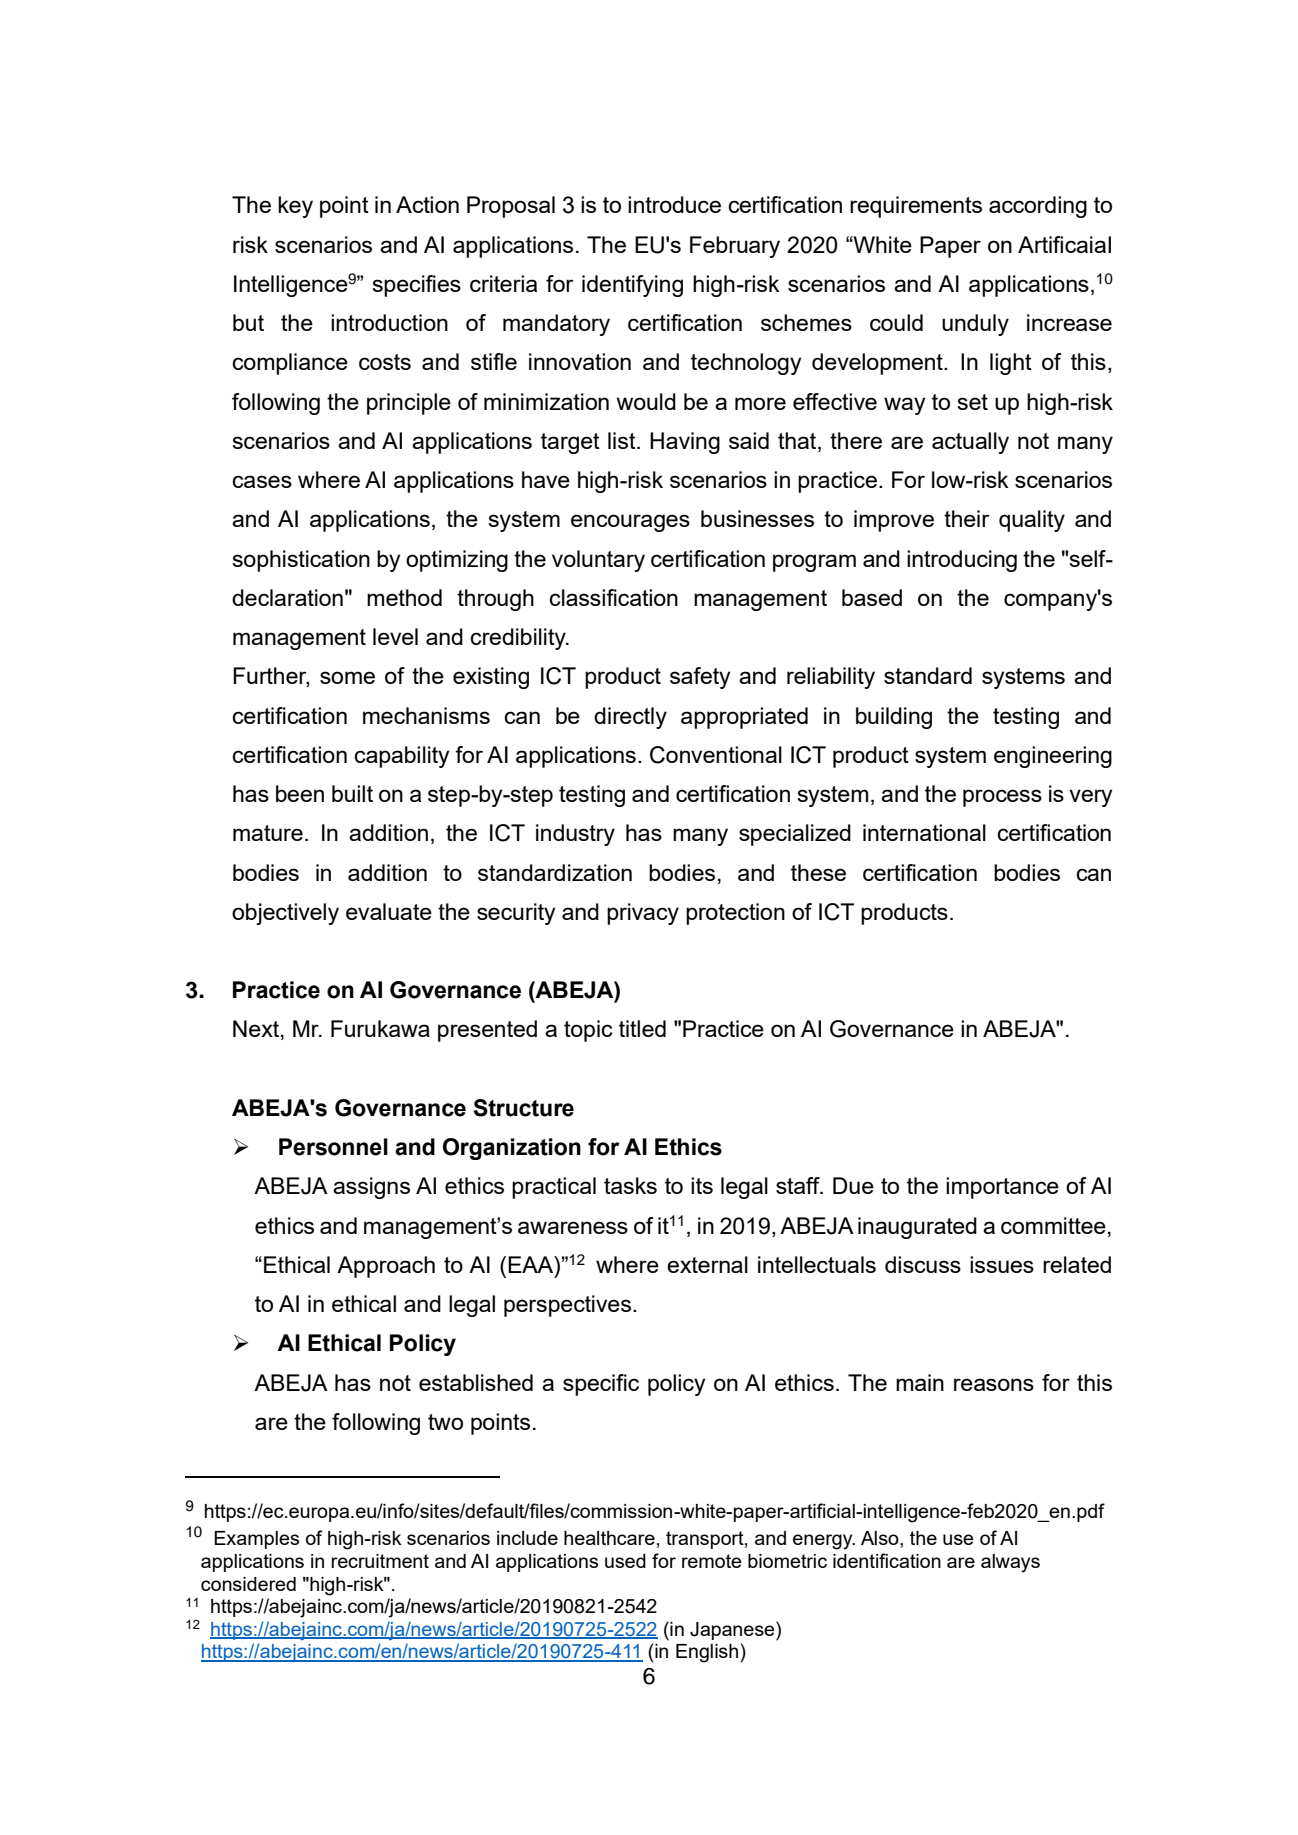  Describe the element at coordinates (674, 204) in the screenshot. I see `introduce` at that location.
